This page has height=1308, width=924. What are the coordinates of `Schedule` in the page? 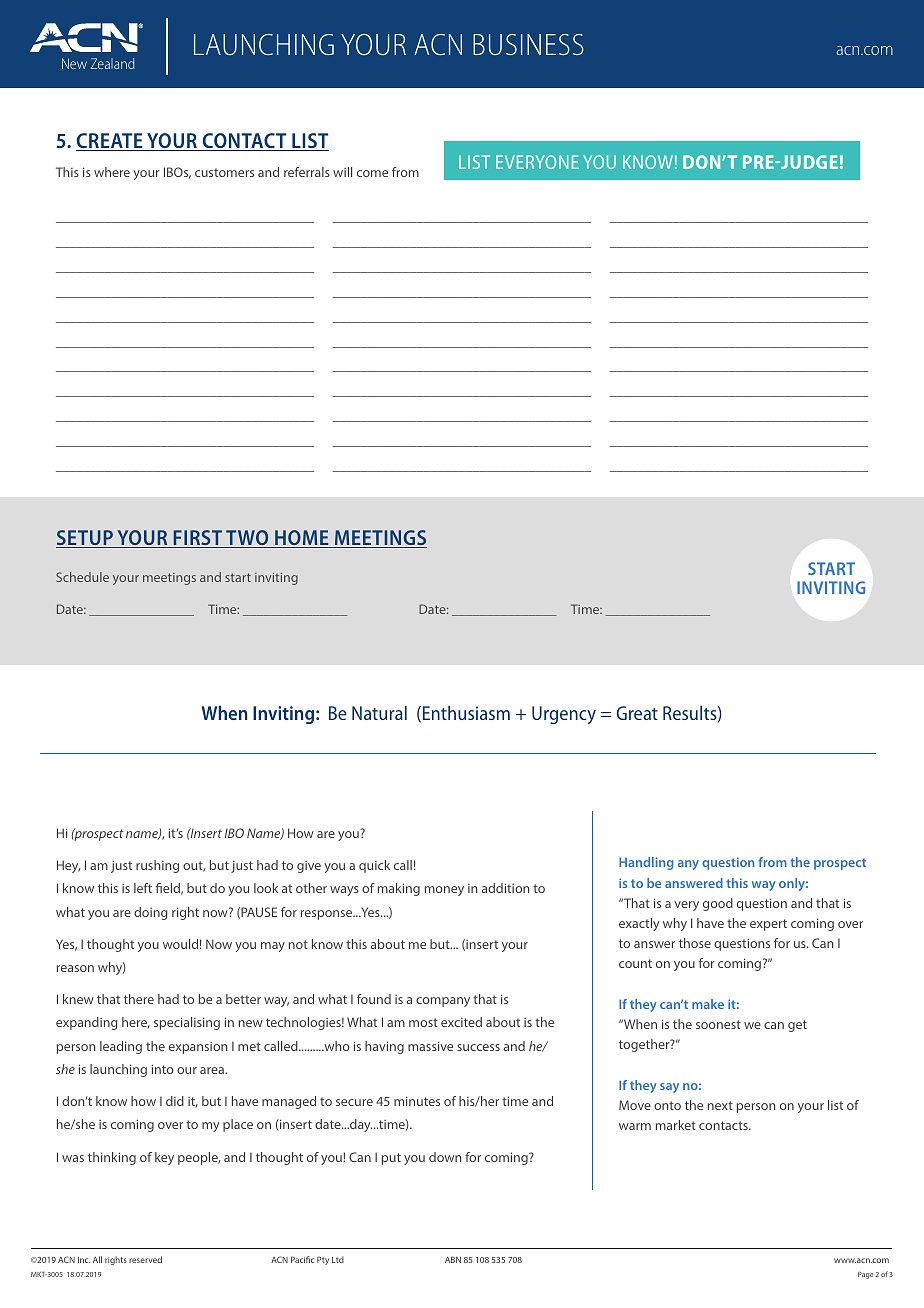 It's located at (82, 577).
